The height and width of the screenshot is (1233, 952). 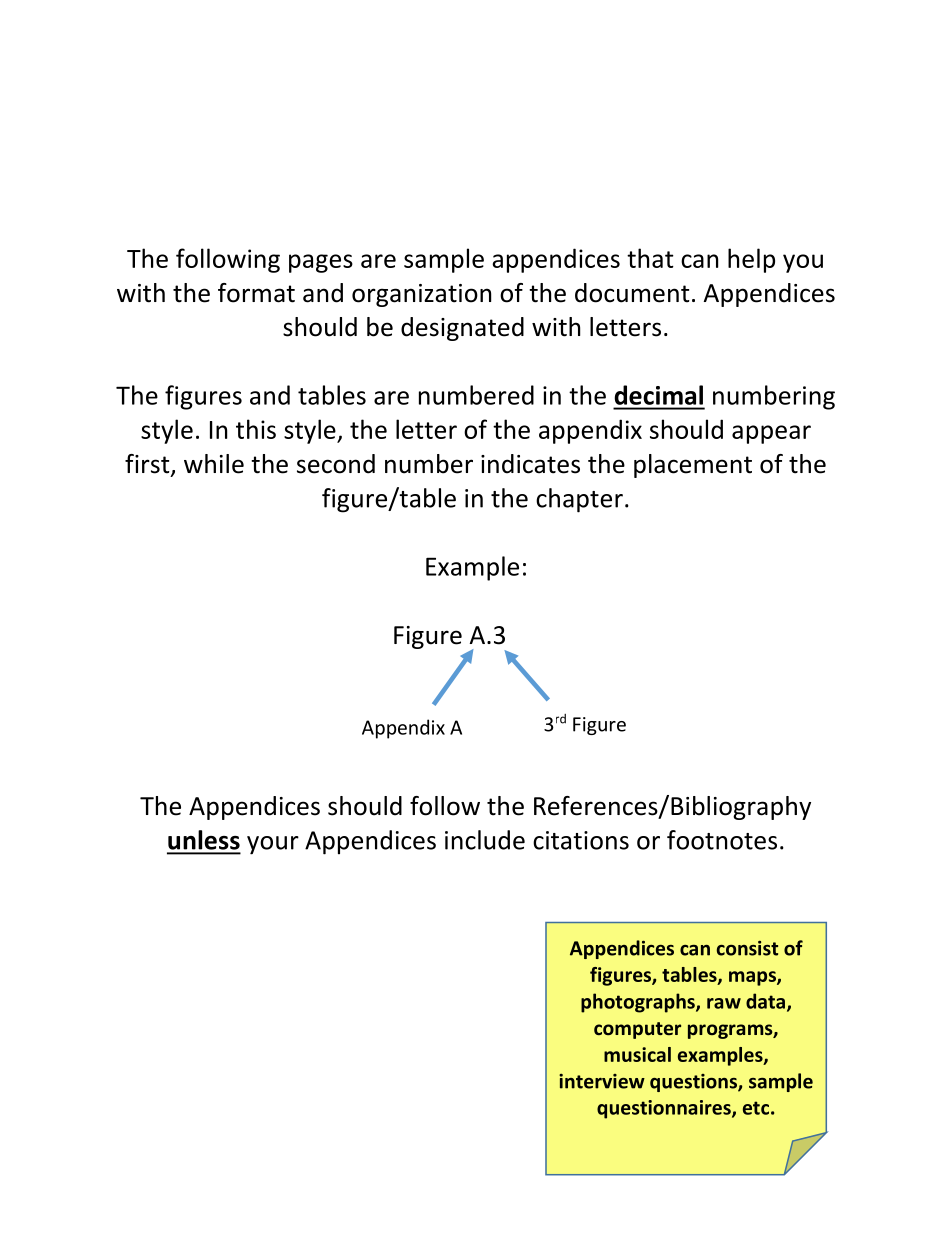 I want to click on that, so click(x=650, y=258).
